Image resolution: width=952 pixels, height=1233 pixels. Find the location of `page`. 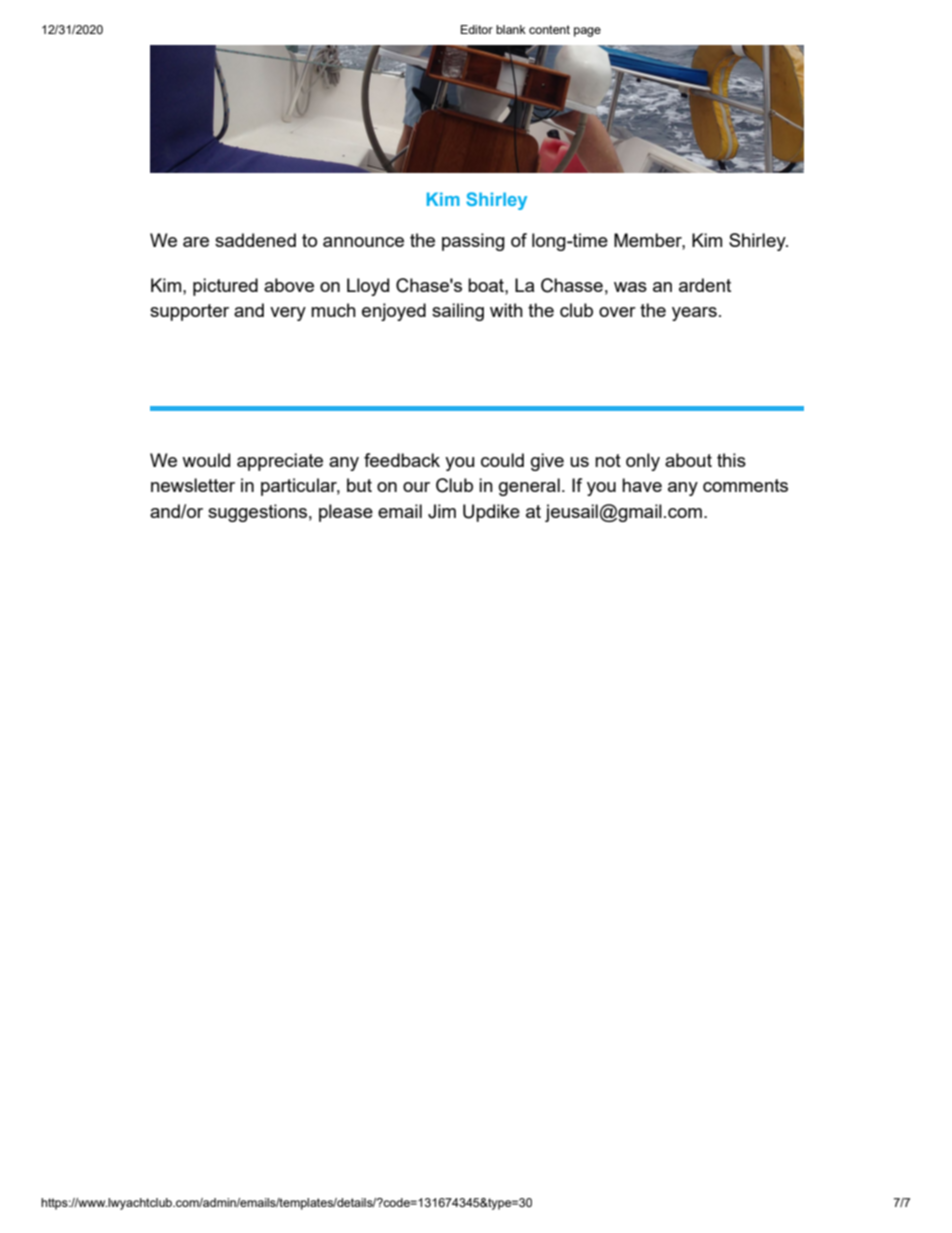

page is located at coordinates (587, 32).
